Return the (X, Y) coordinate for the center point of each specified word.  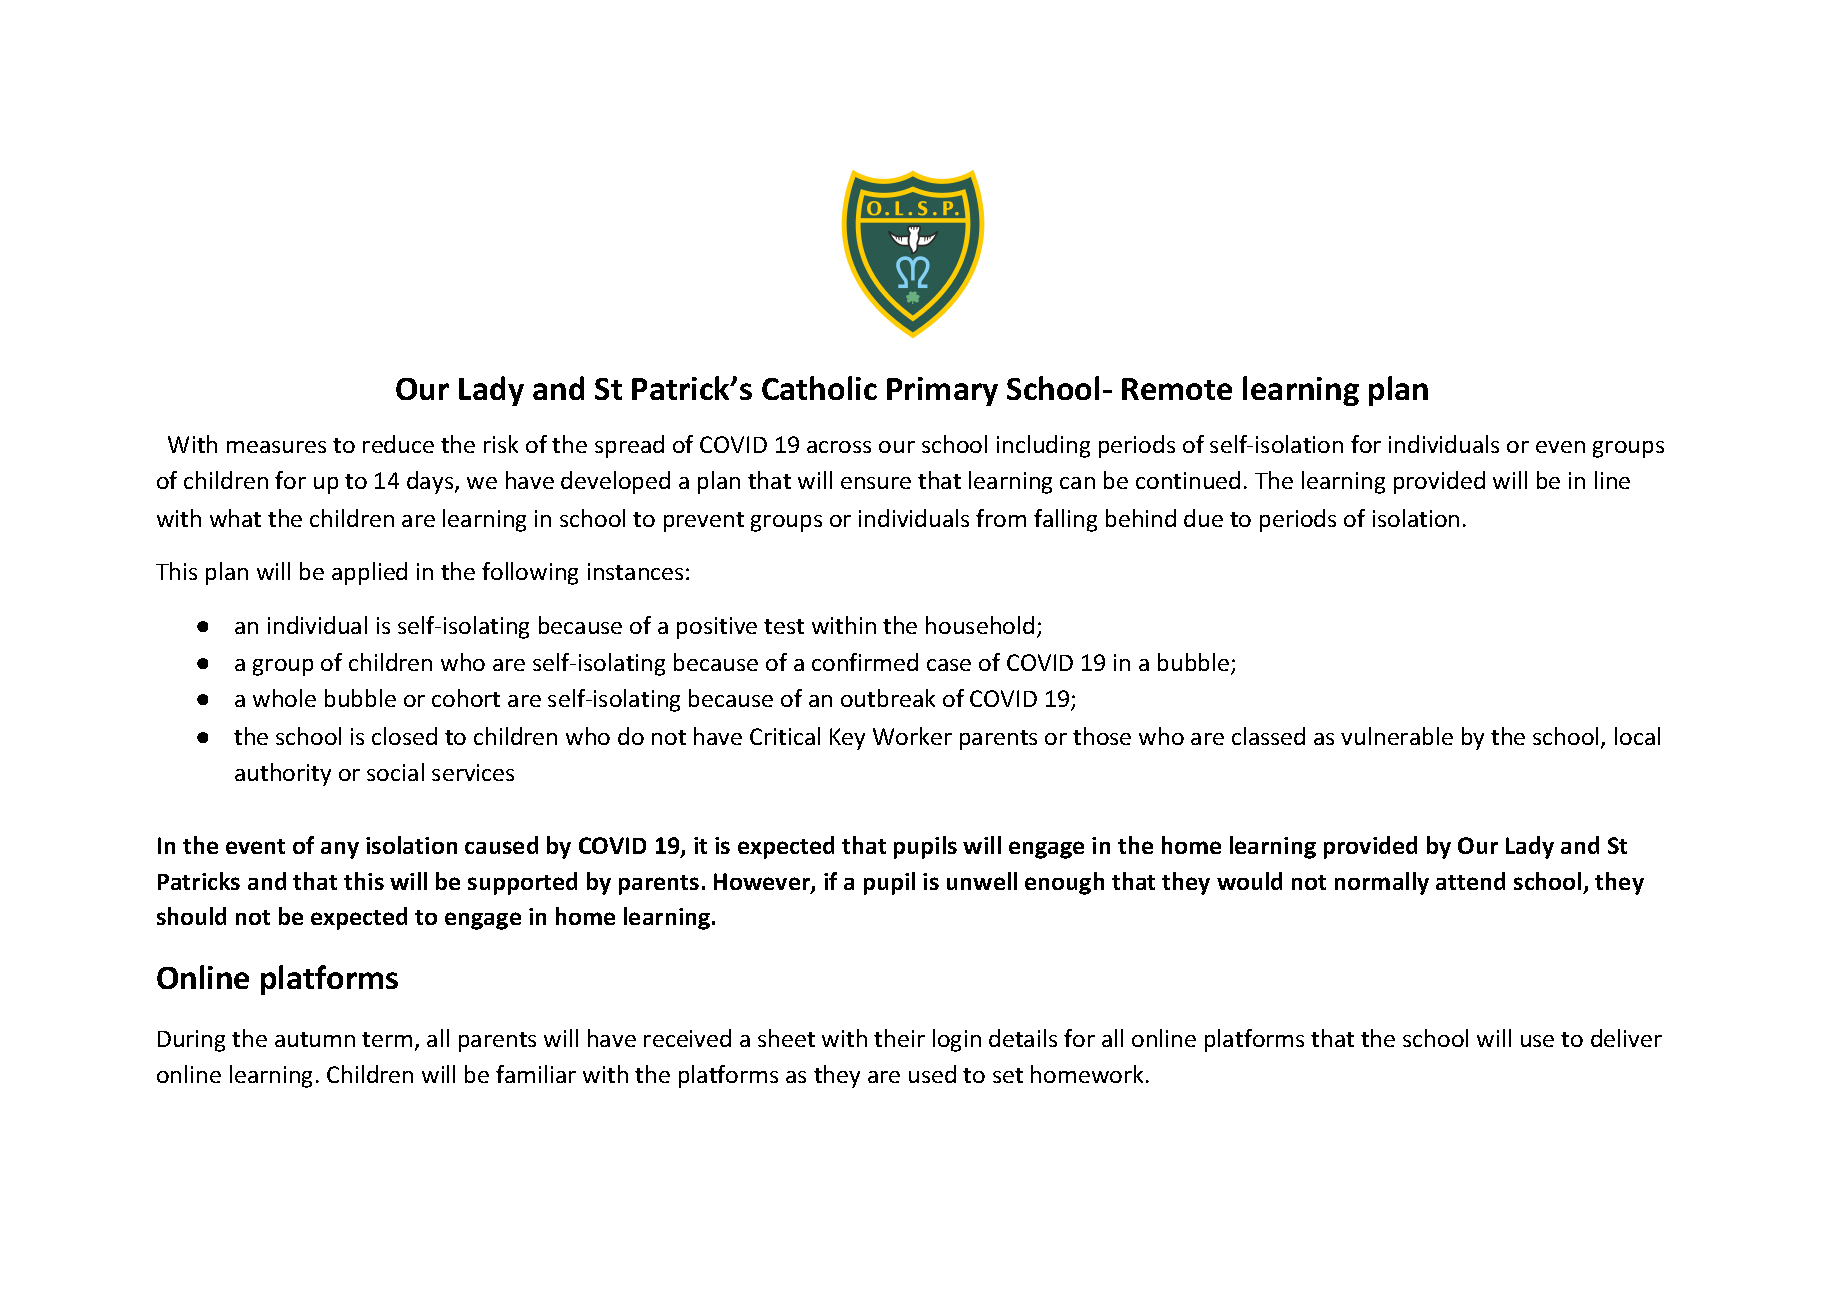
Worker (912, 736)
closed (404, 736)
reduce (398, 444)
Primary (942, 391)
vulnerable (1397, 736)
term (387, 1039)
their (899, 1038)
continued (1188, 480)
